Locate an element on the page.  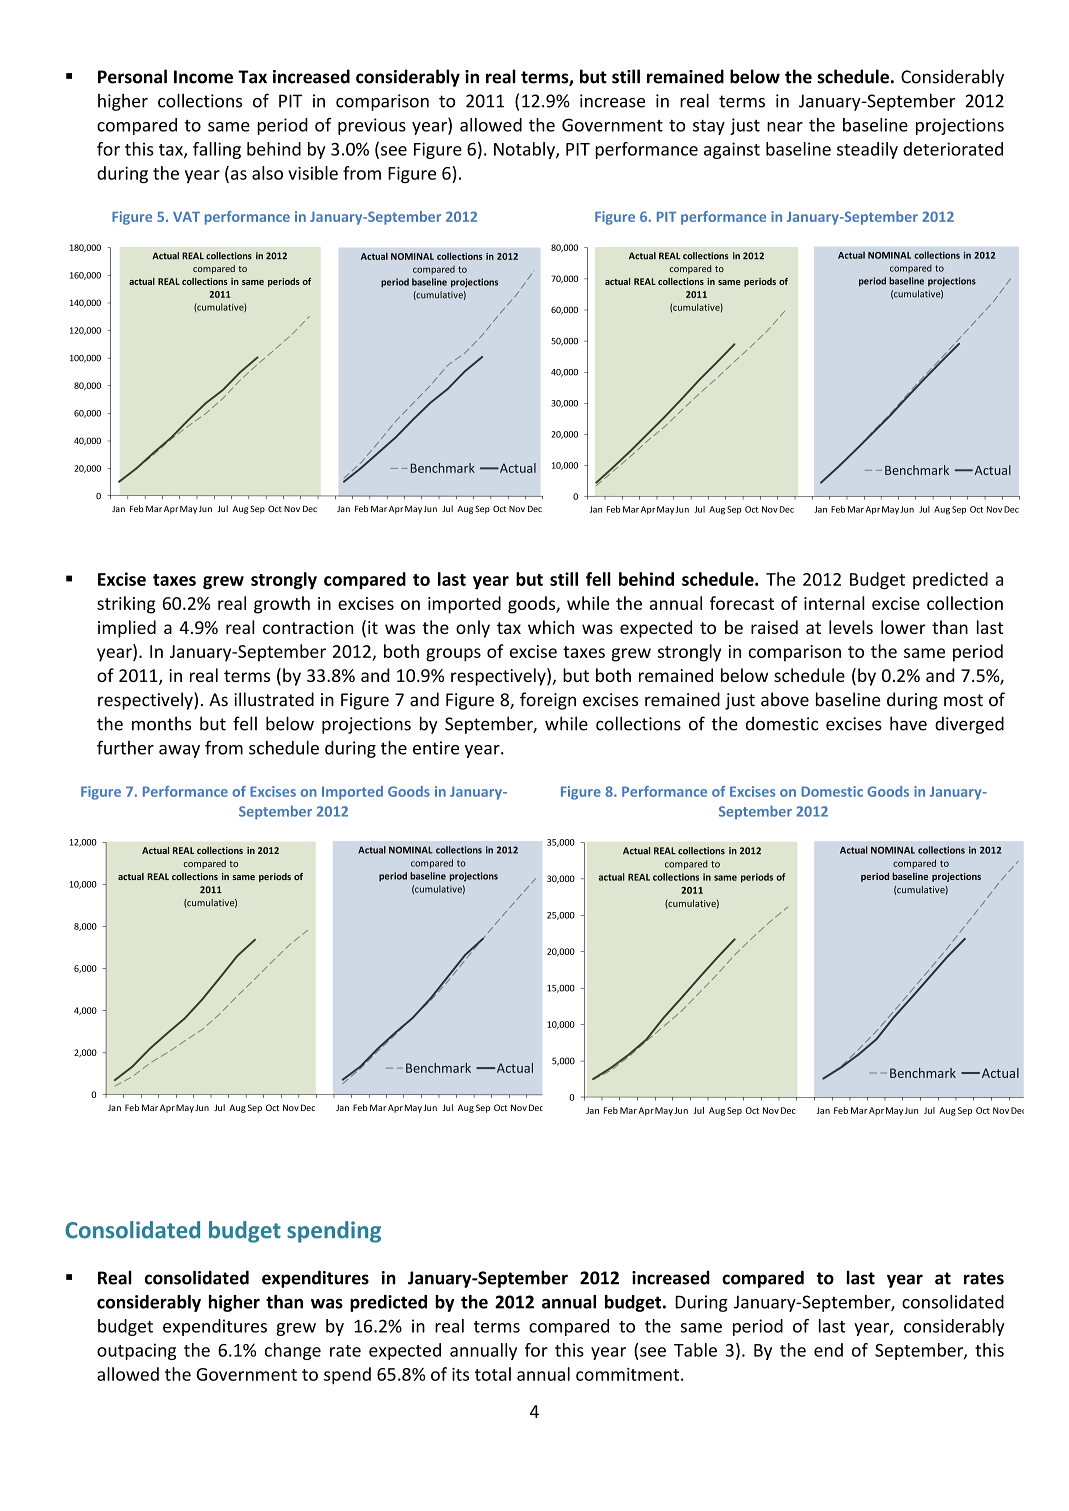
steadily is located at coordinates (867, 150).
